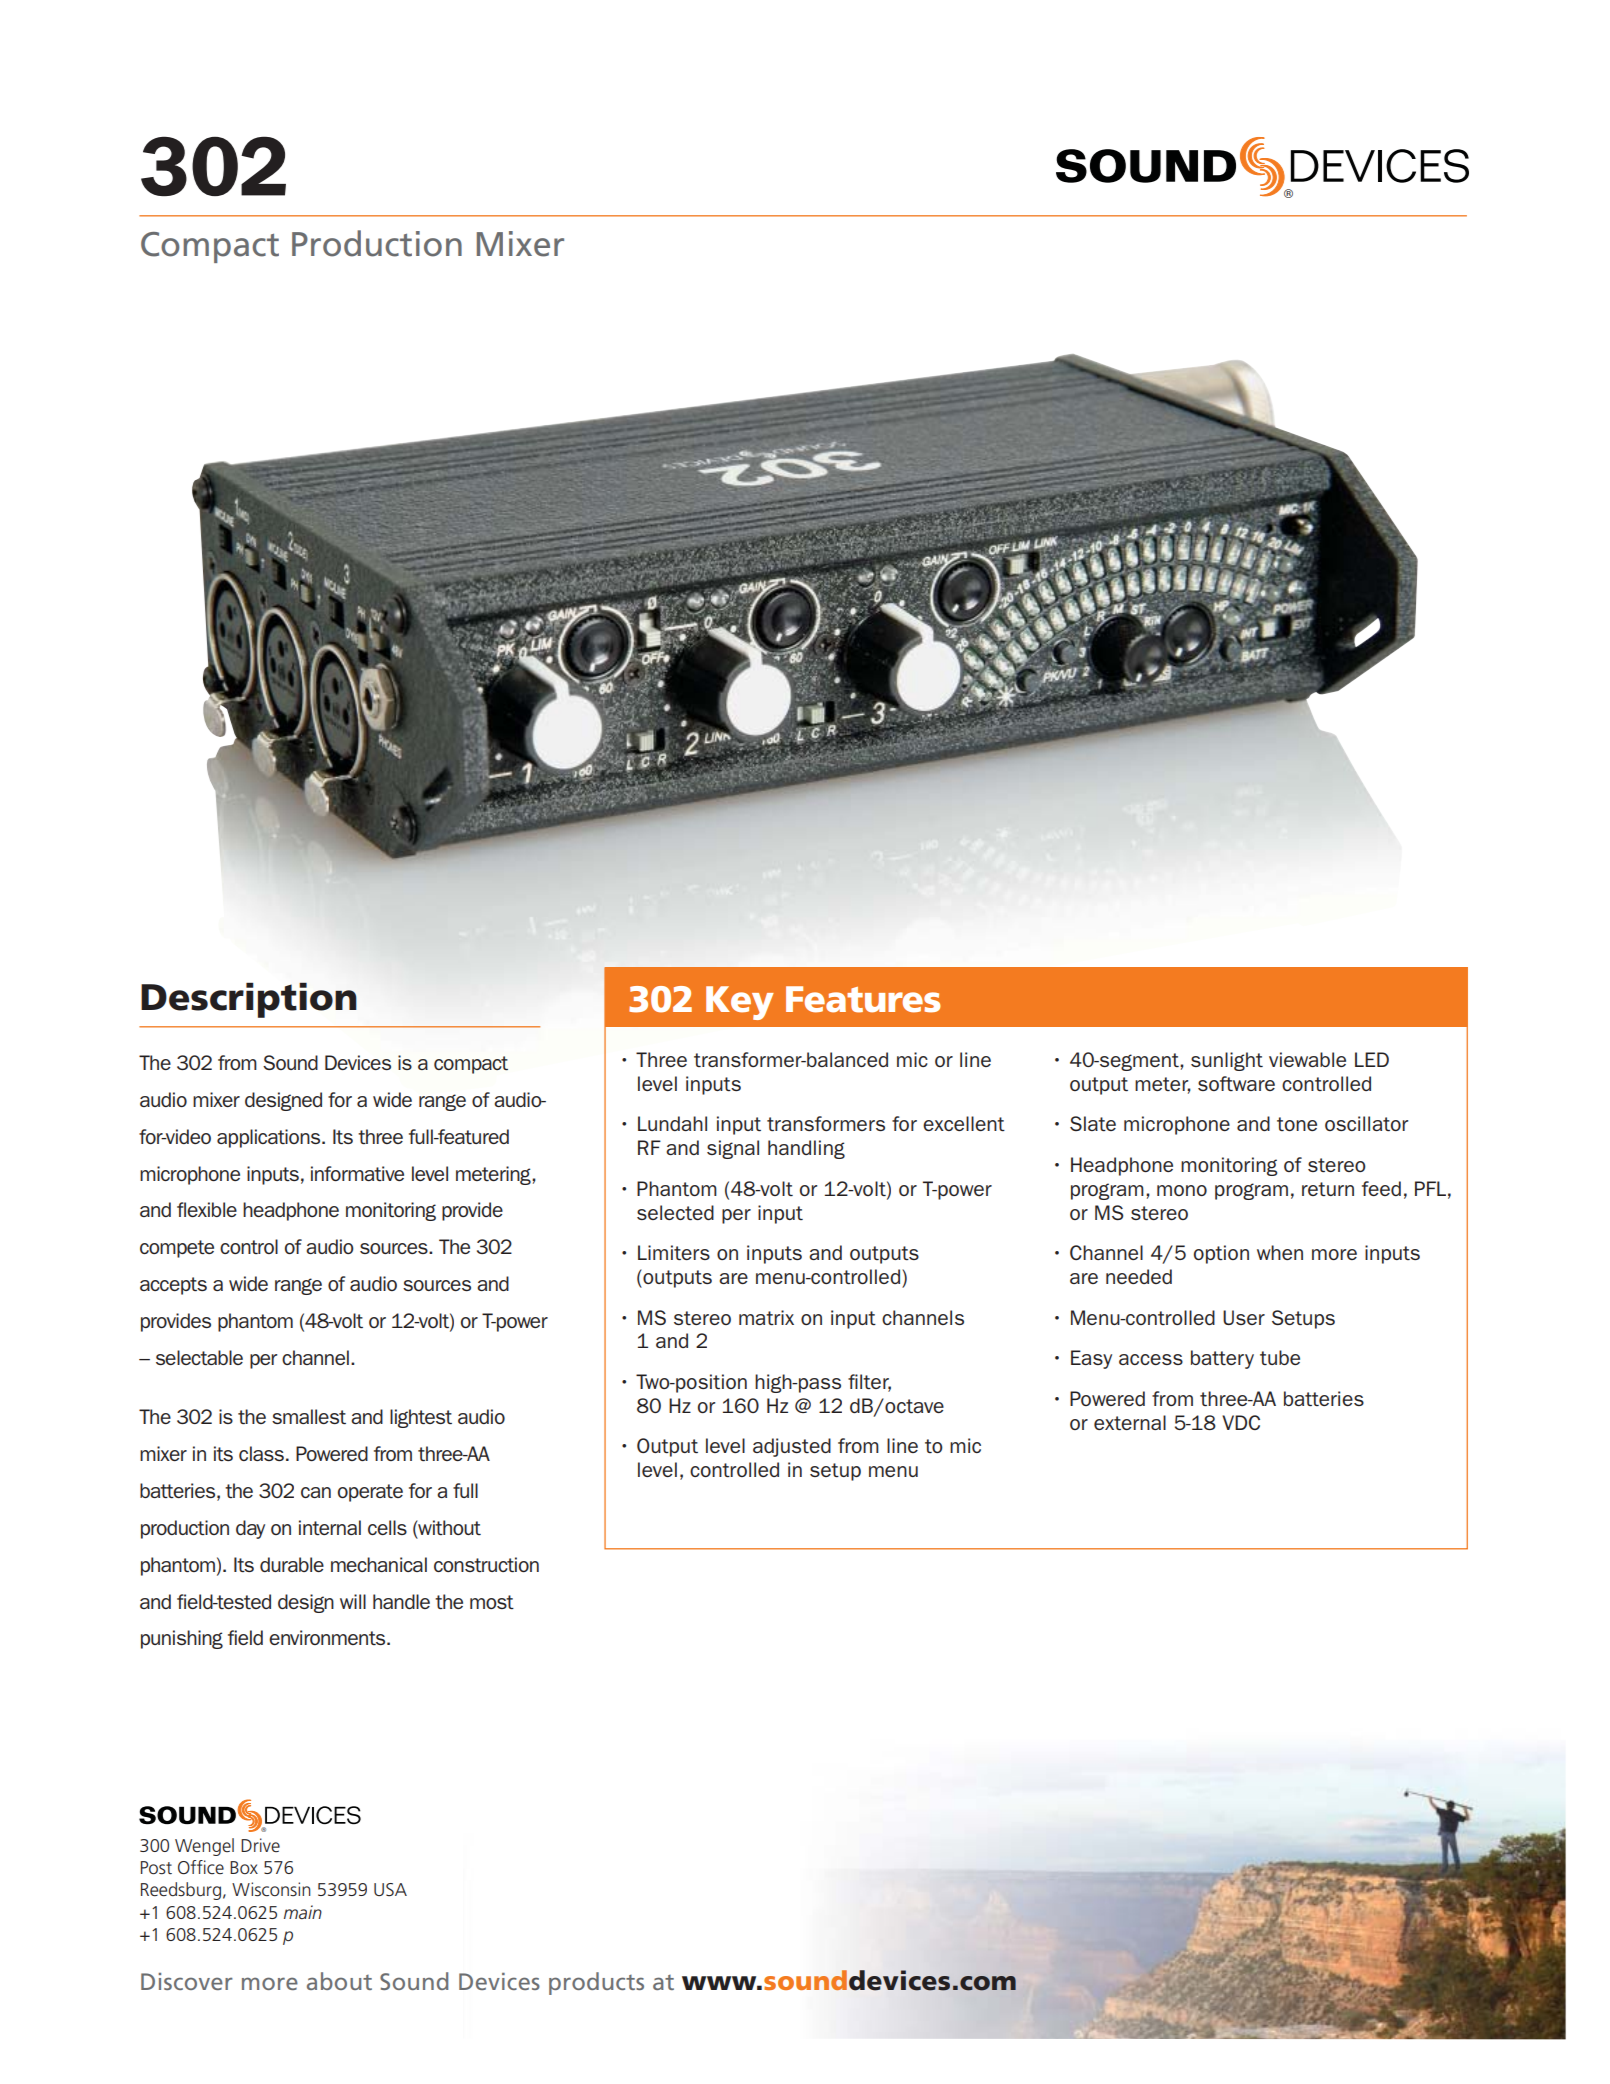 The width and height of the screenshot is (1610, 2084). I want to click on Description, so click(249, 1000).
